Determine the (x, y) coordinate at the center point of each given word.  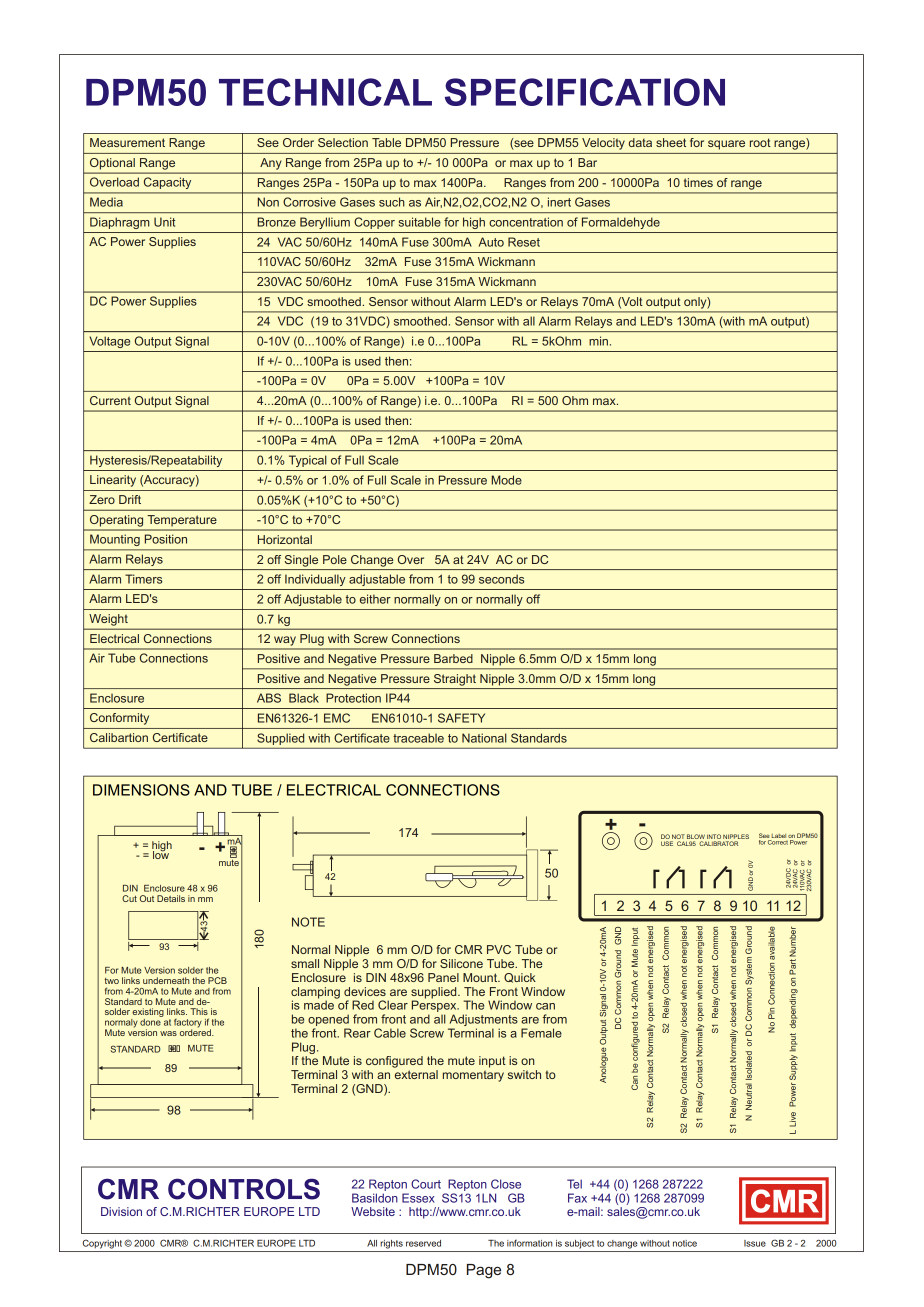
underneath (166, 980)
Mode (506, 480)
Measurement (127, 142)
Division (121, 1211)
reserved (423, 1243)
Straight (455, 680)
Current (110, 400)
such (392, 202)
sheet (671, 142)
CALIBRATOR (718, 843)
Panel (443, 977)
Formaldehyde (621, 223)
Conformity (119, 719)
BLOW (696, 838)
